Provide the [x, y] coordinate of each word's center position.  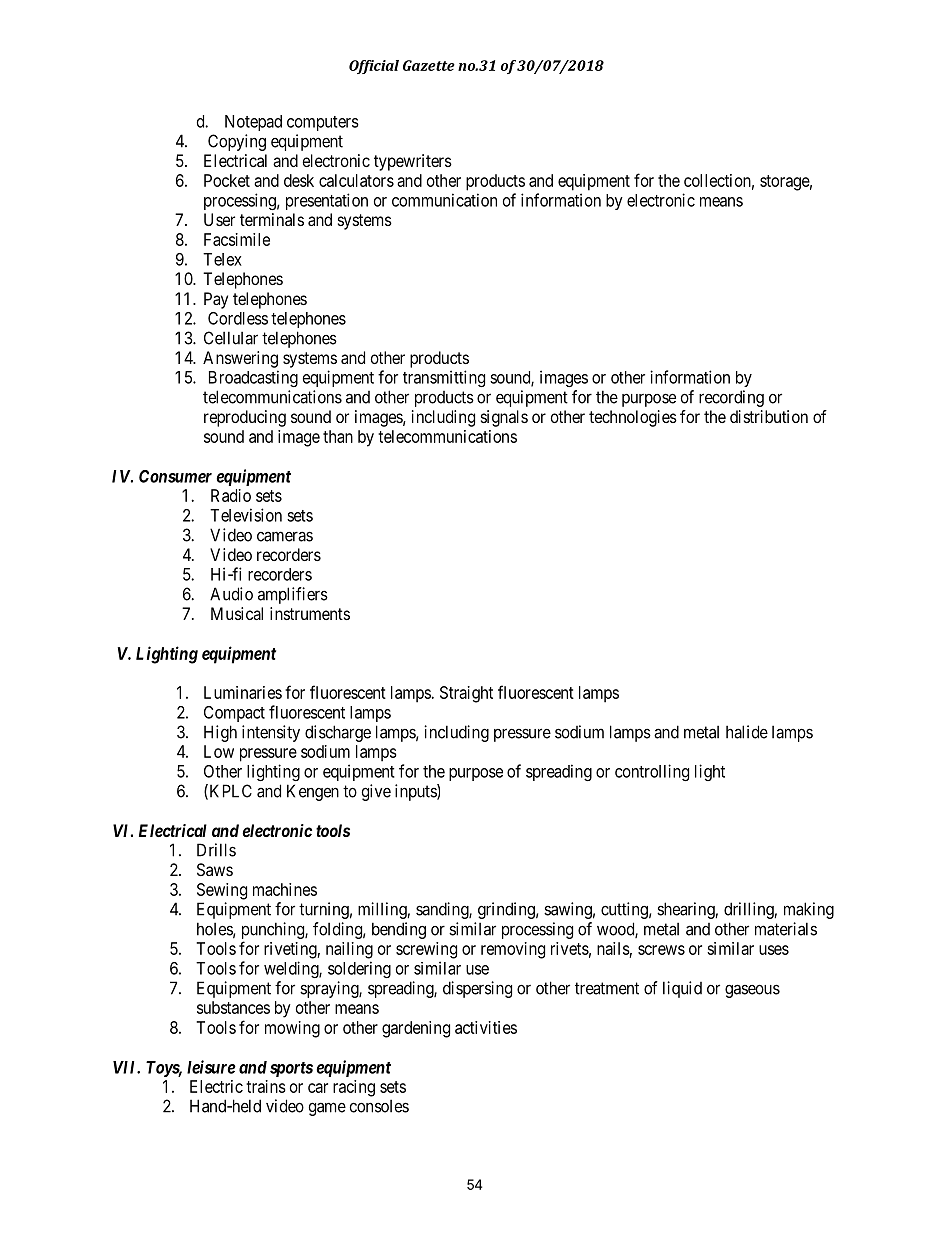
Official [374, 67]
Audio [231, 594]
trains [266, 1086]
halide [747, 732]
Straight [466, 694]
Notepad [253, 123]
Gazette [429, 65]
